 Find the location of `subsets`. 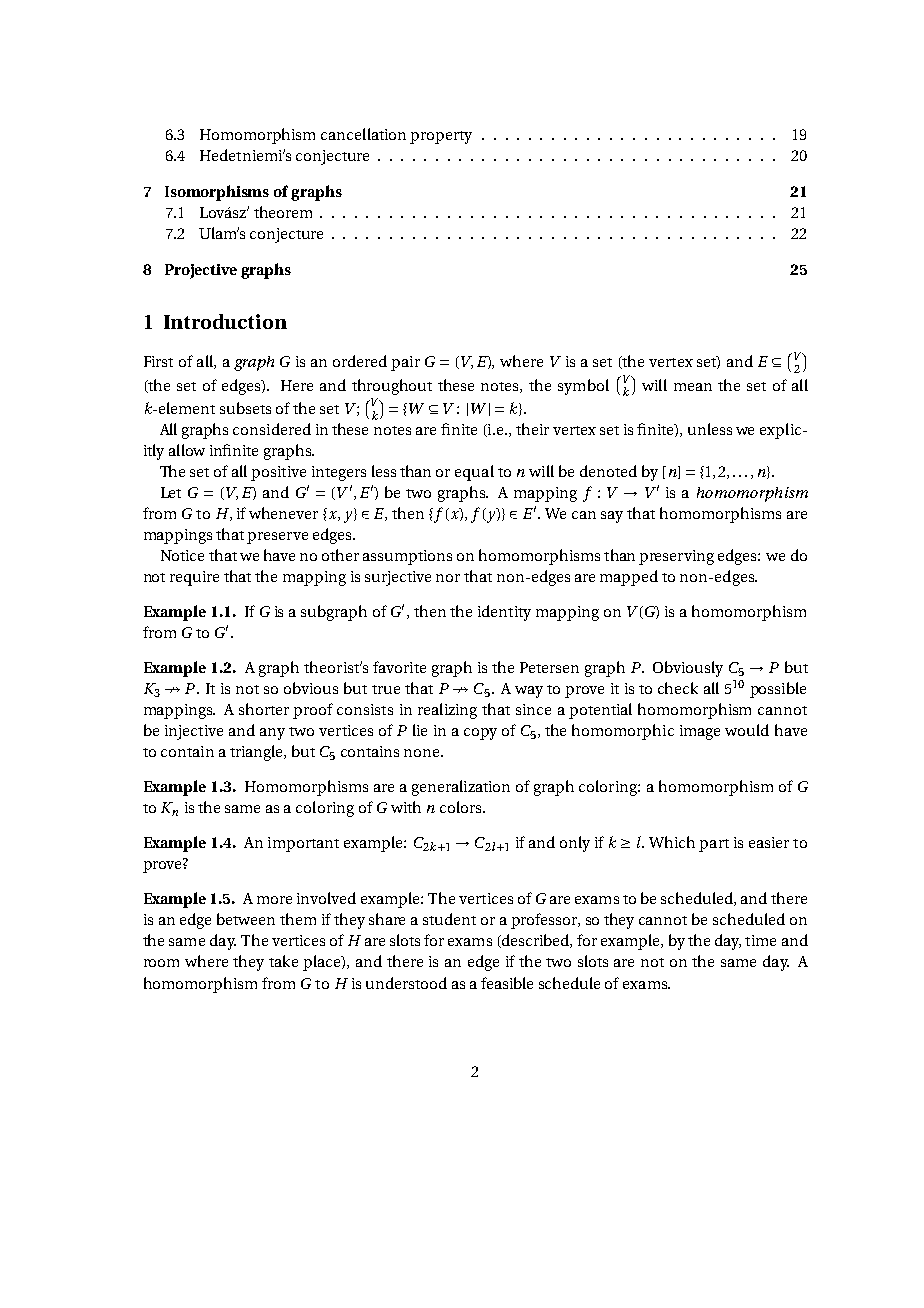

subsets is located at coordinates (245, 408).
